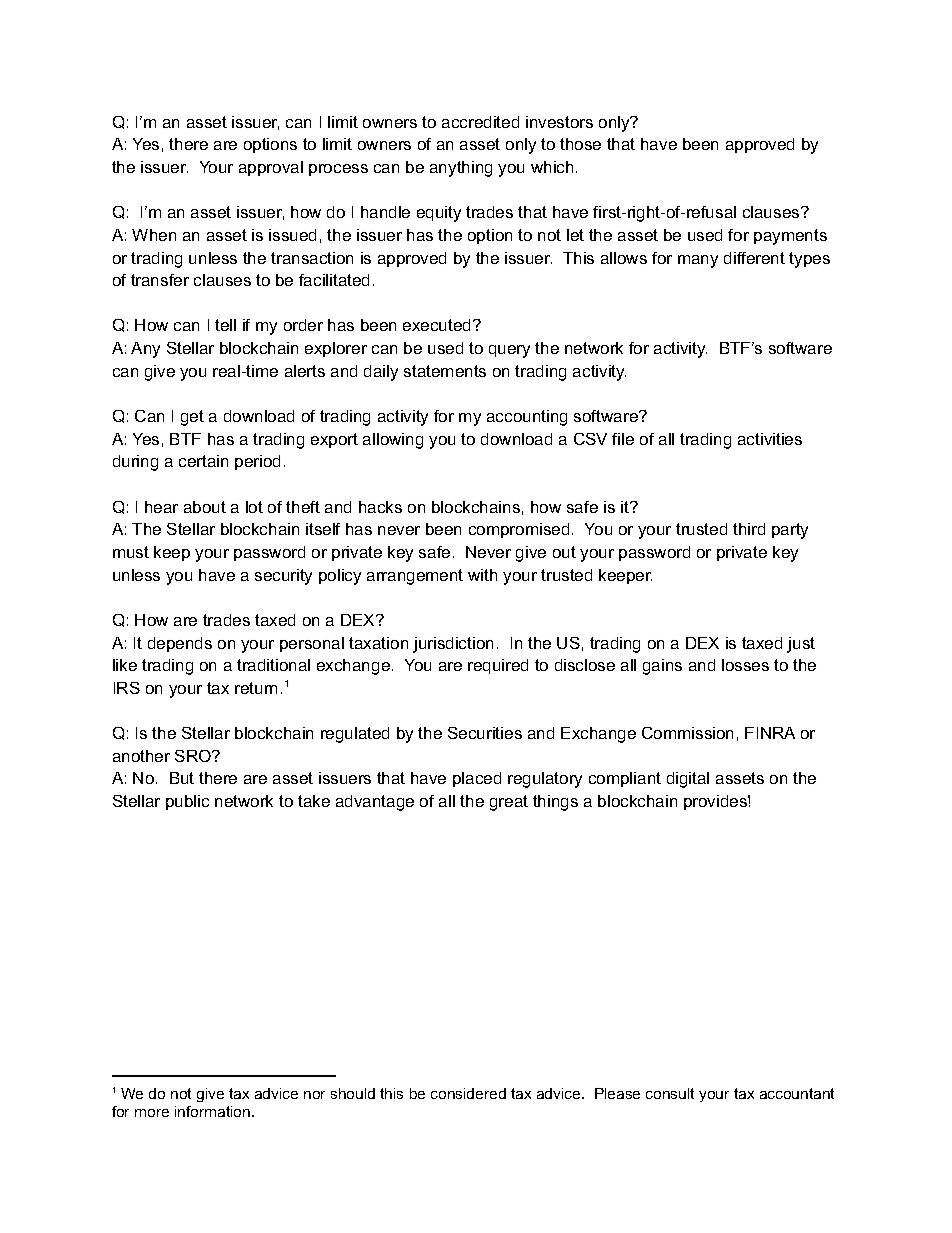  Describe the element at coordinates (187, 802) in the screenshot. I see `public` at that location.
